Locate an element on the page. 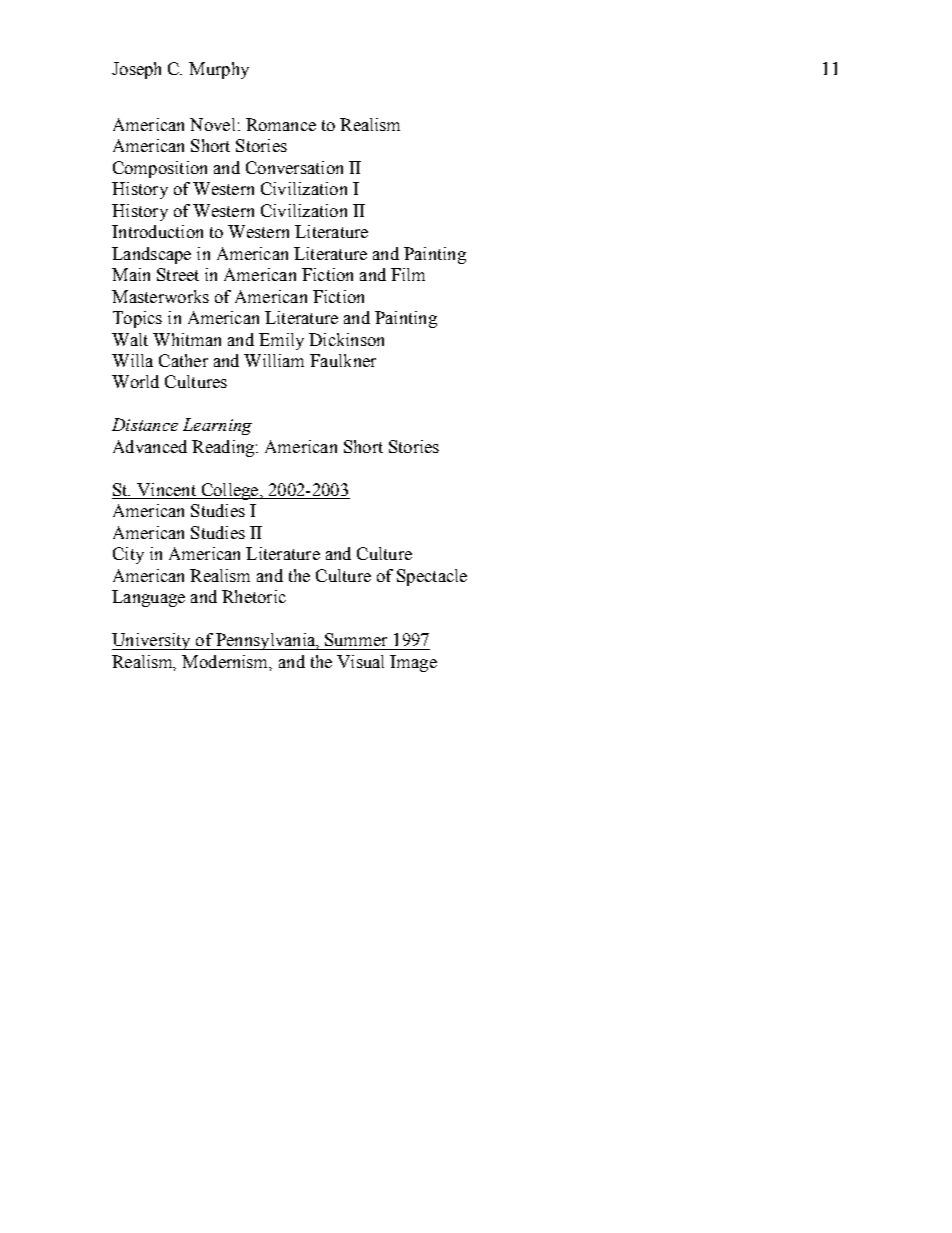  Romance is located at coordinates (281, 124).
